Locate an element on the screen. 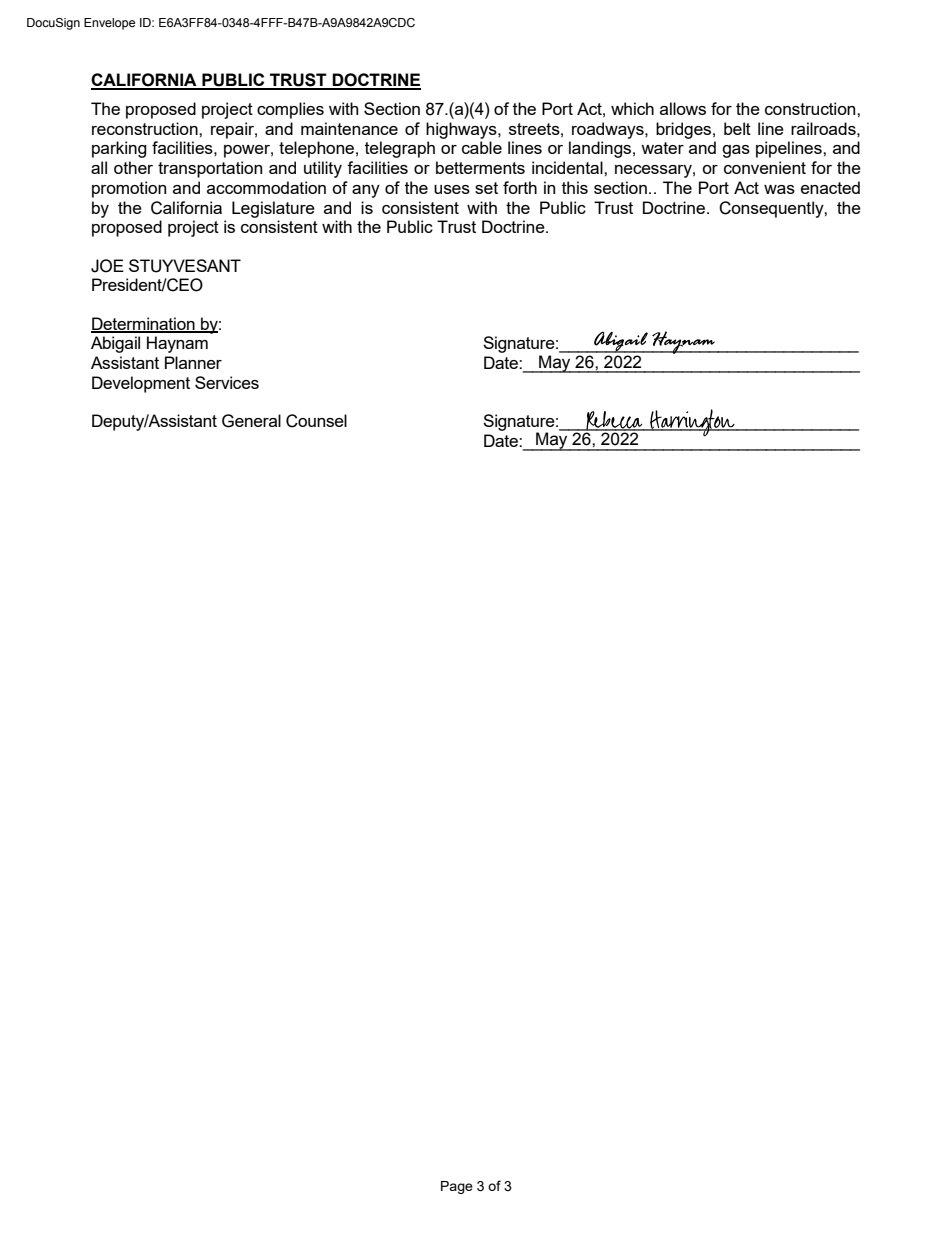 The height and width of the screenshot is (1233, 952). gas is located at coordinates (736, 151).
